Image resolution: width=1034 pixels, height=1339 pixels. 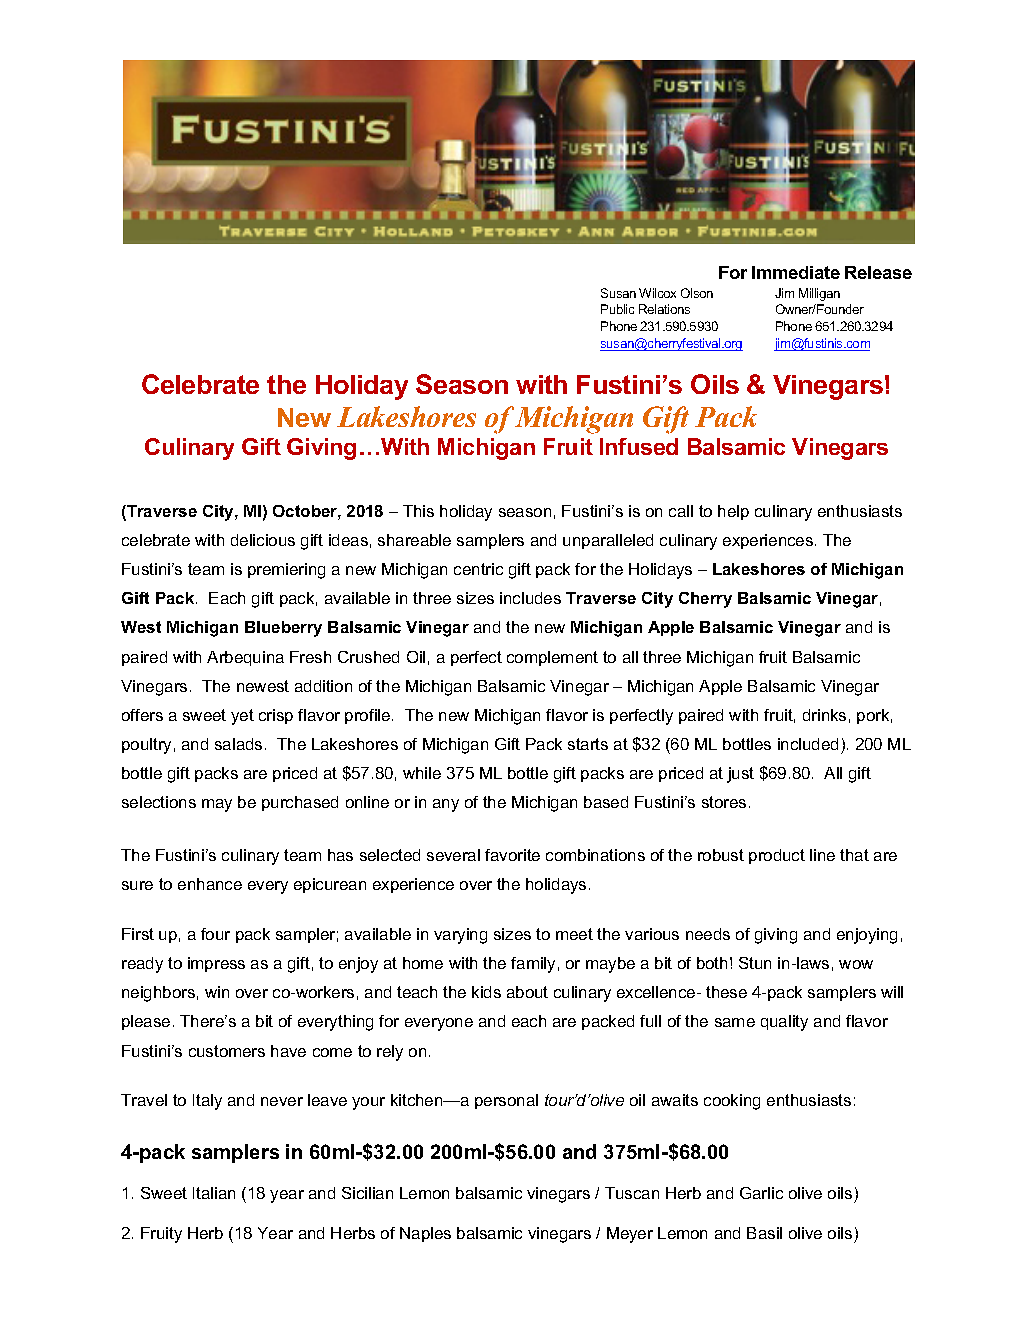 What do you see at coordinates (819, 294) in the screenshot?
I see `Milligan` at bounding box center [819, 294].
